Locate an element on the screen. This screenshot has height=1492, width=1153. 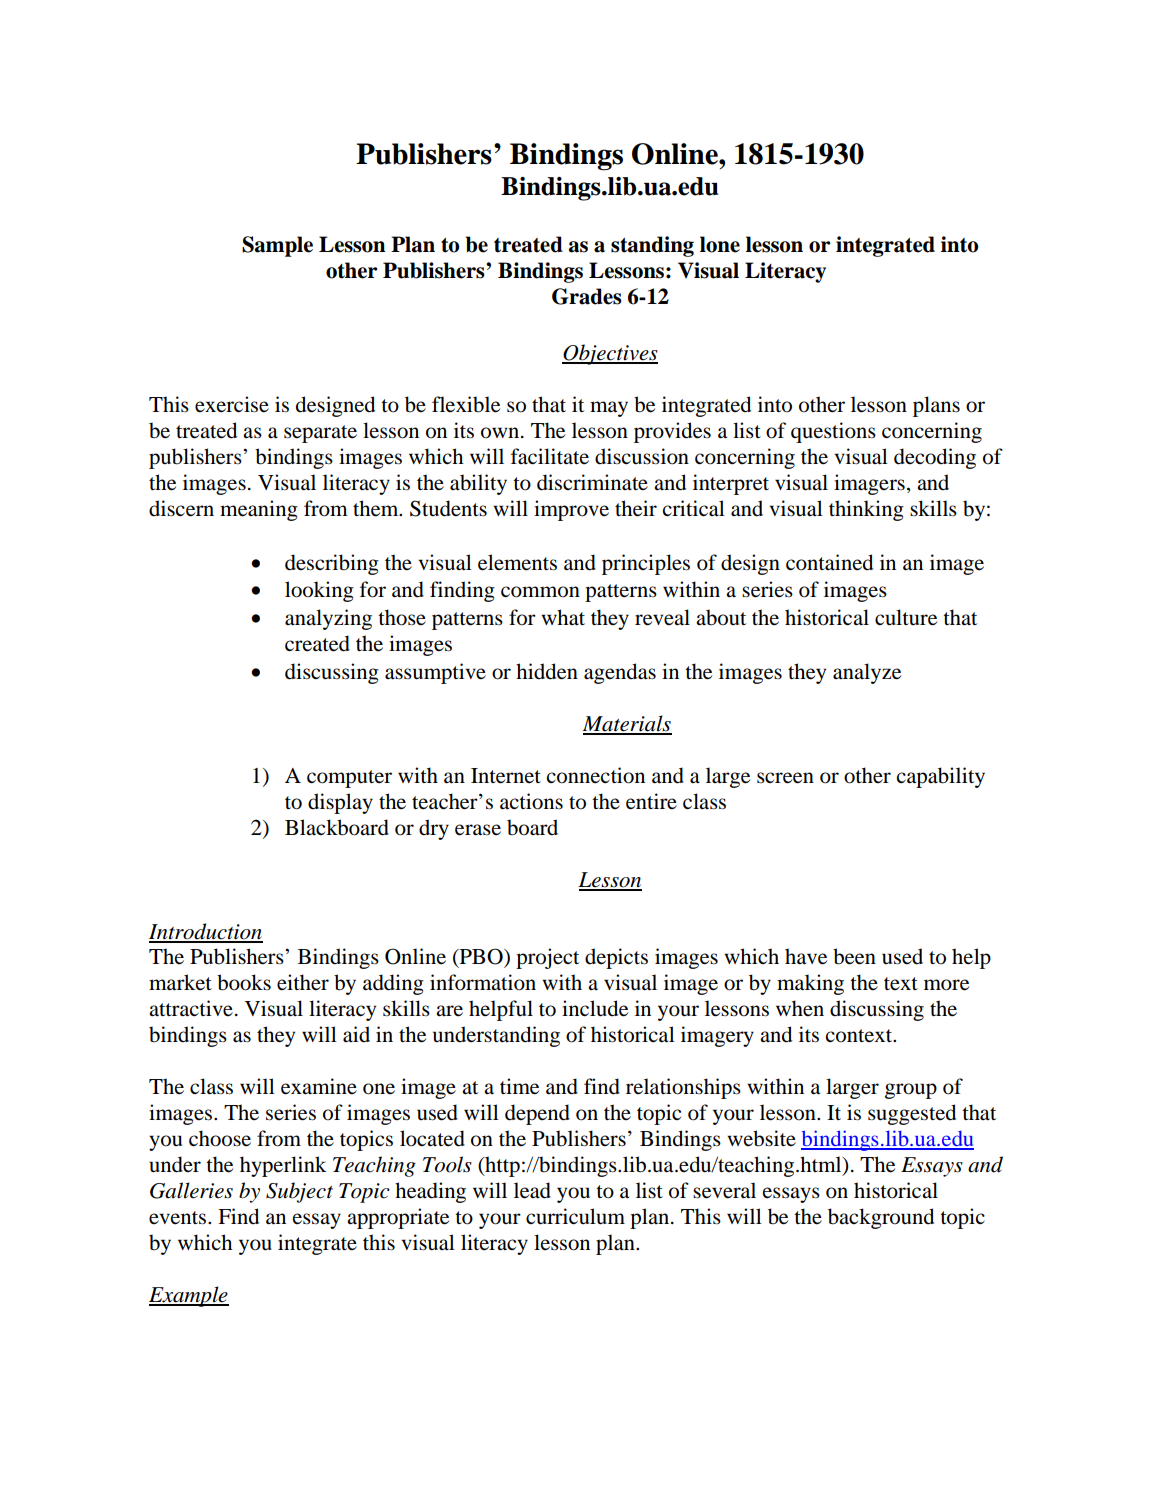
Grades is located at coordinates (587, 296).
